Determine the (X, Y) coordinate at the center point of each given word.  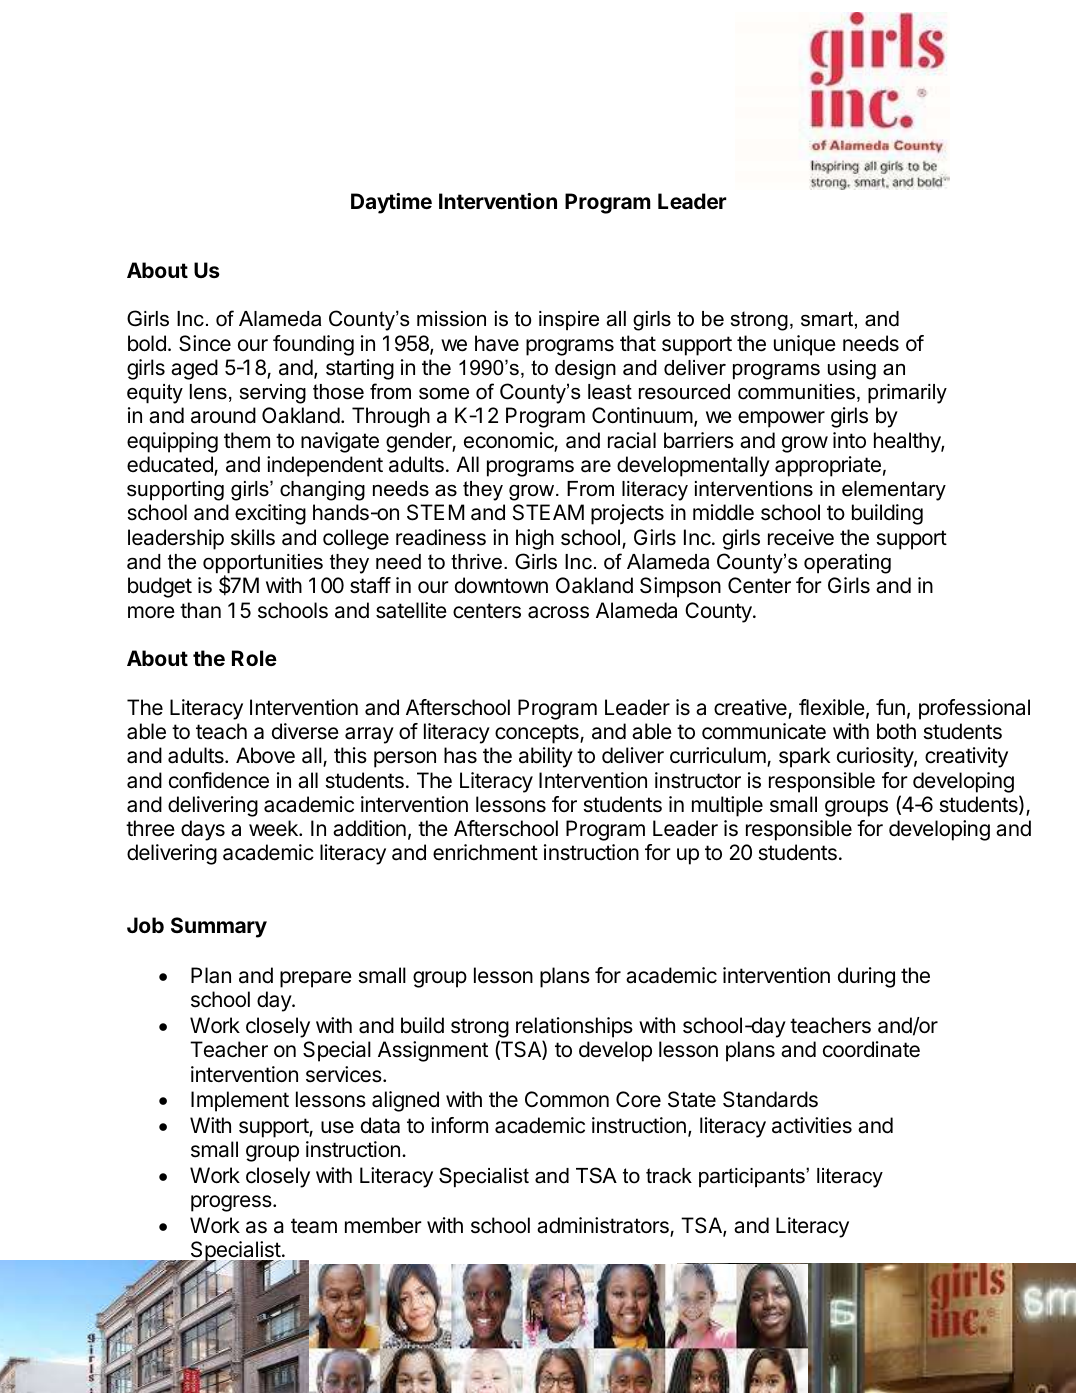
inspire (569, 320)
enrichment (485, 852)
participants (753, 1177)
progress (232, 1203)
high (535, 539)
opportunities (263, 565)
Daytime (391, 203)
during (866, 977)
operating (847, 564)
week (274, 828)
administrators (604, 1226)
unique (805, 345)
